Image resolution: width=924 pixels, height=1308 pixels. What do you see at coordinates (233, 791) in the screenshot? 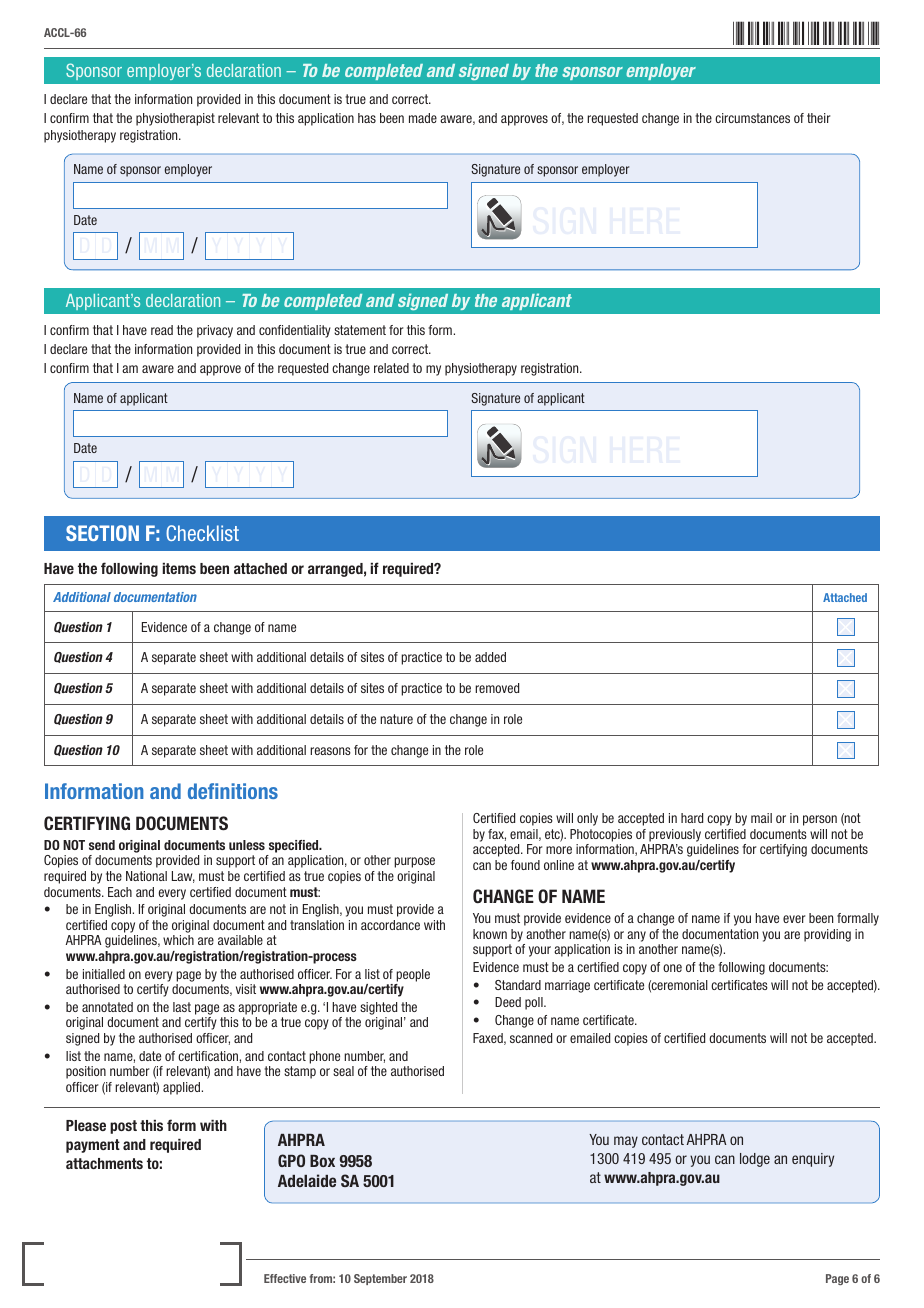
I see `definitions` at bounding box center [233, 791].
